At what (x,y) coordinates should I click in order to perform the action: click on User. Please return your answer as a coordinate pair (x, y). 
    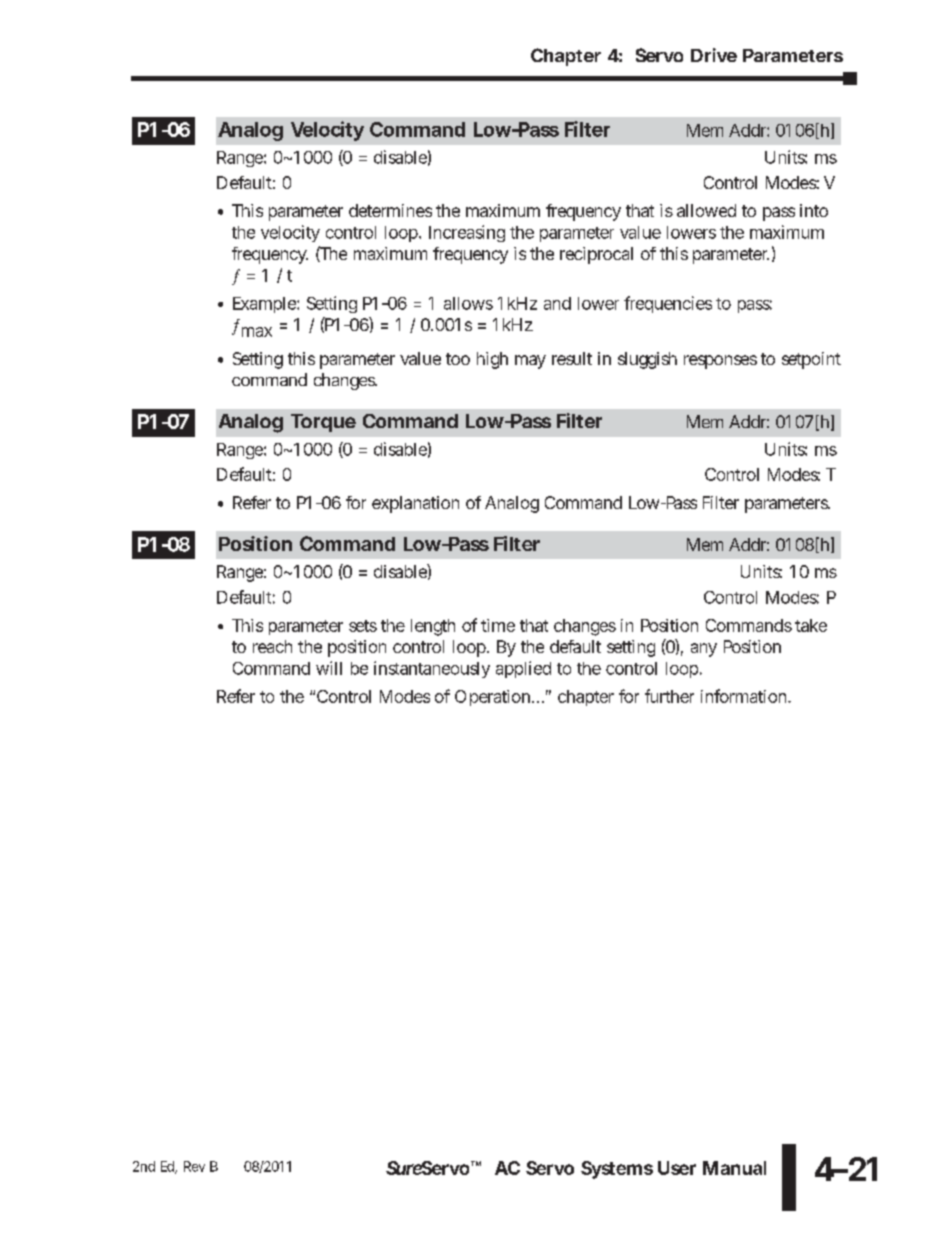
    Looking at the image, I should click on (677, 1168).
